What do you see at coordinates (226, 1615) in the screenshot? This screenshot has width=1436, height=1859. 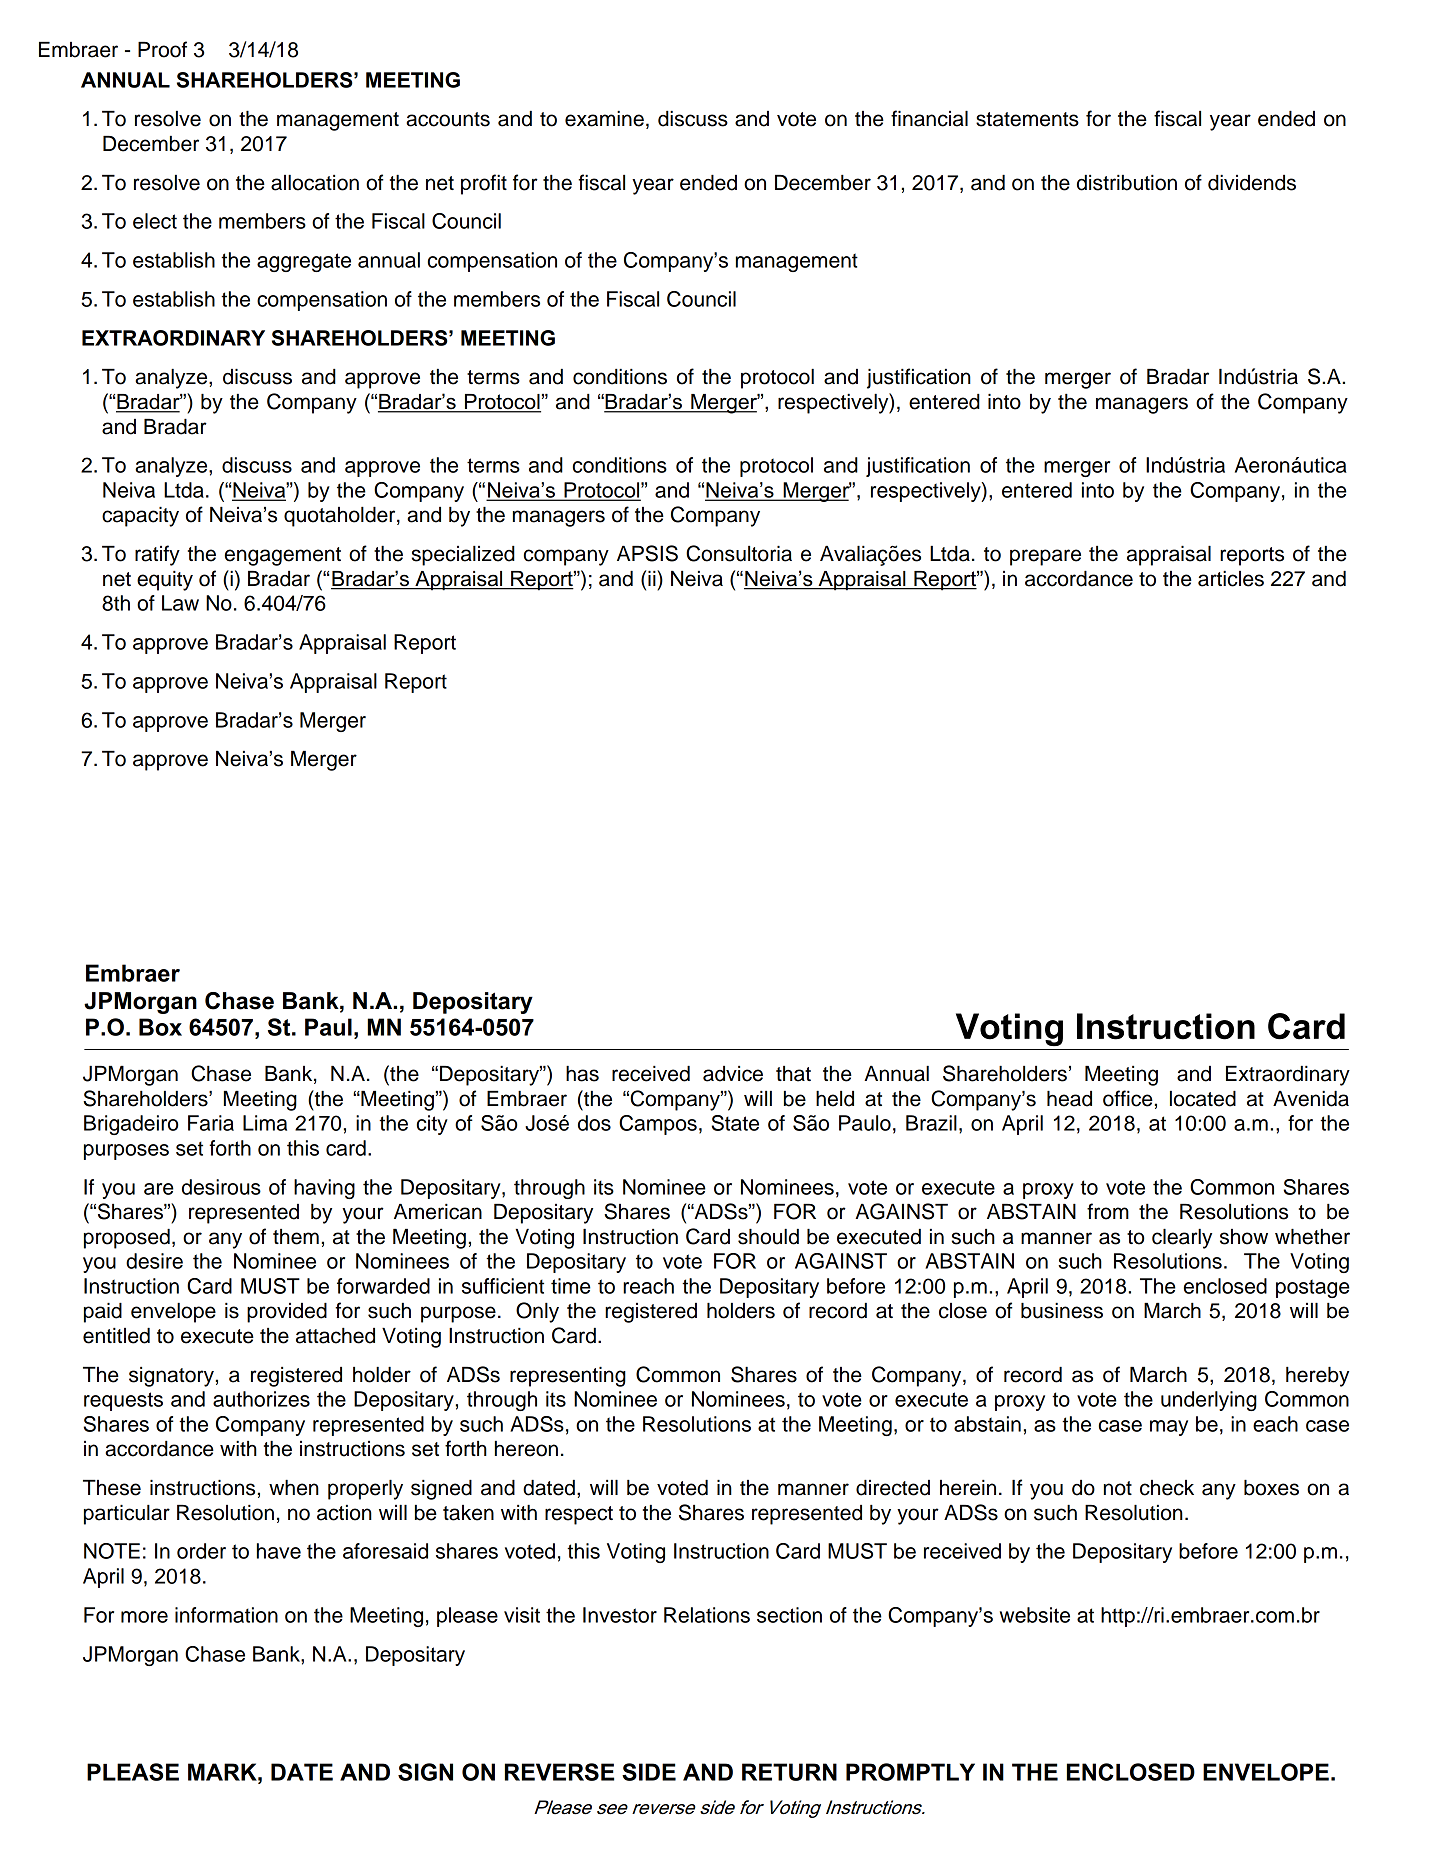 I see `information` at bounding box center [226, 1615].
